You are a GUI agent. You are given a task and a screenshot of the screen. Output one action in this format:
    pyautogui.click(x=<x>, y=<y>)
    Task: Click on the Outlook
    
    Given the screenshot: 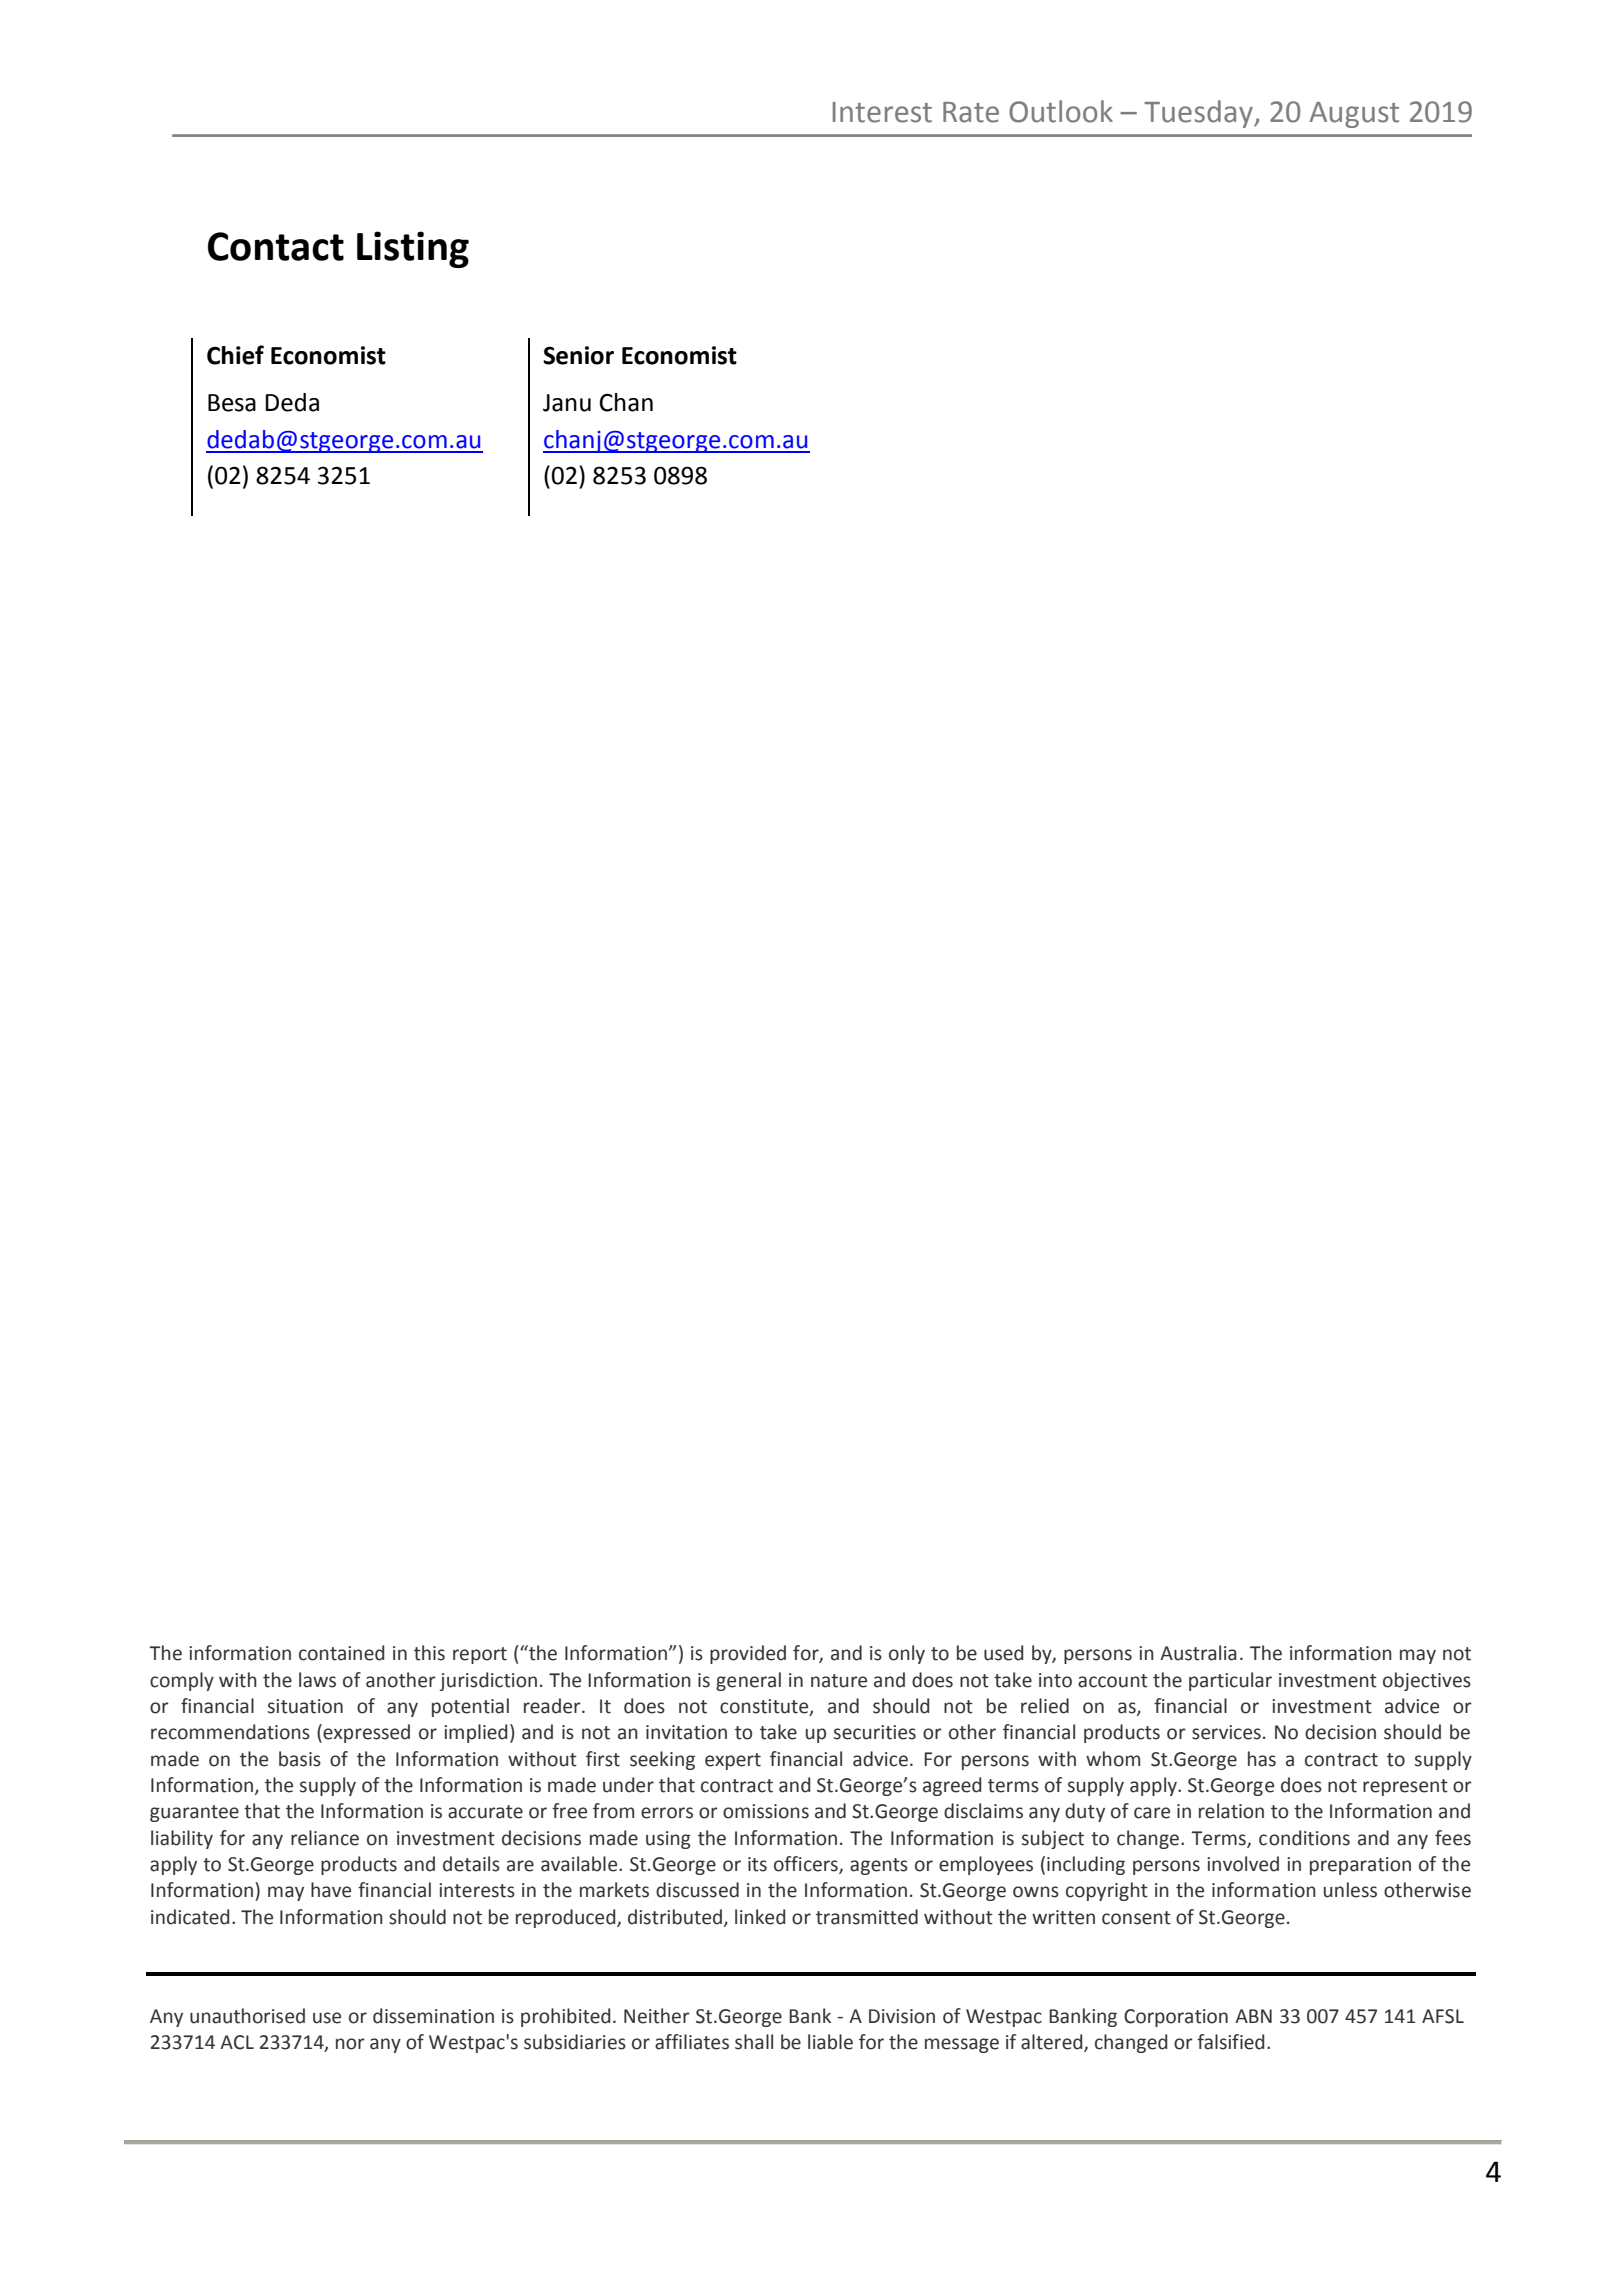 What is the action you would take?
    pyautogui.click(x=1061, y=111)
